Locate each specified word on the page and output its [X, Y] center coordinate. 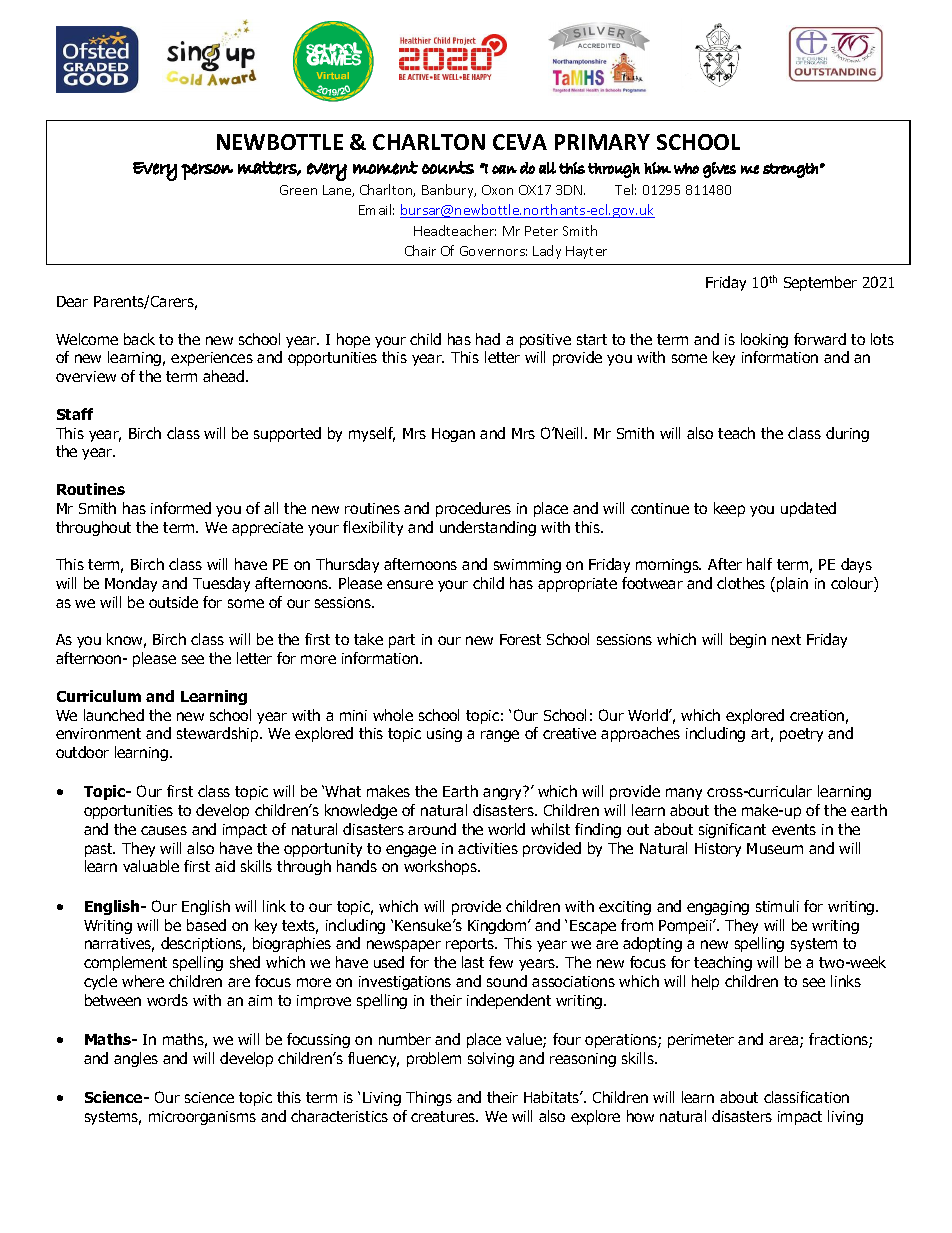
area [785, 1042]
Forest [520, 639]
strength [790, 170]
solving [491, 1059]
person [207, 171]
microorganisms [202, 1118]
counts [448, 167]
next [786, 639]
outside [173, 602]
